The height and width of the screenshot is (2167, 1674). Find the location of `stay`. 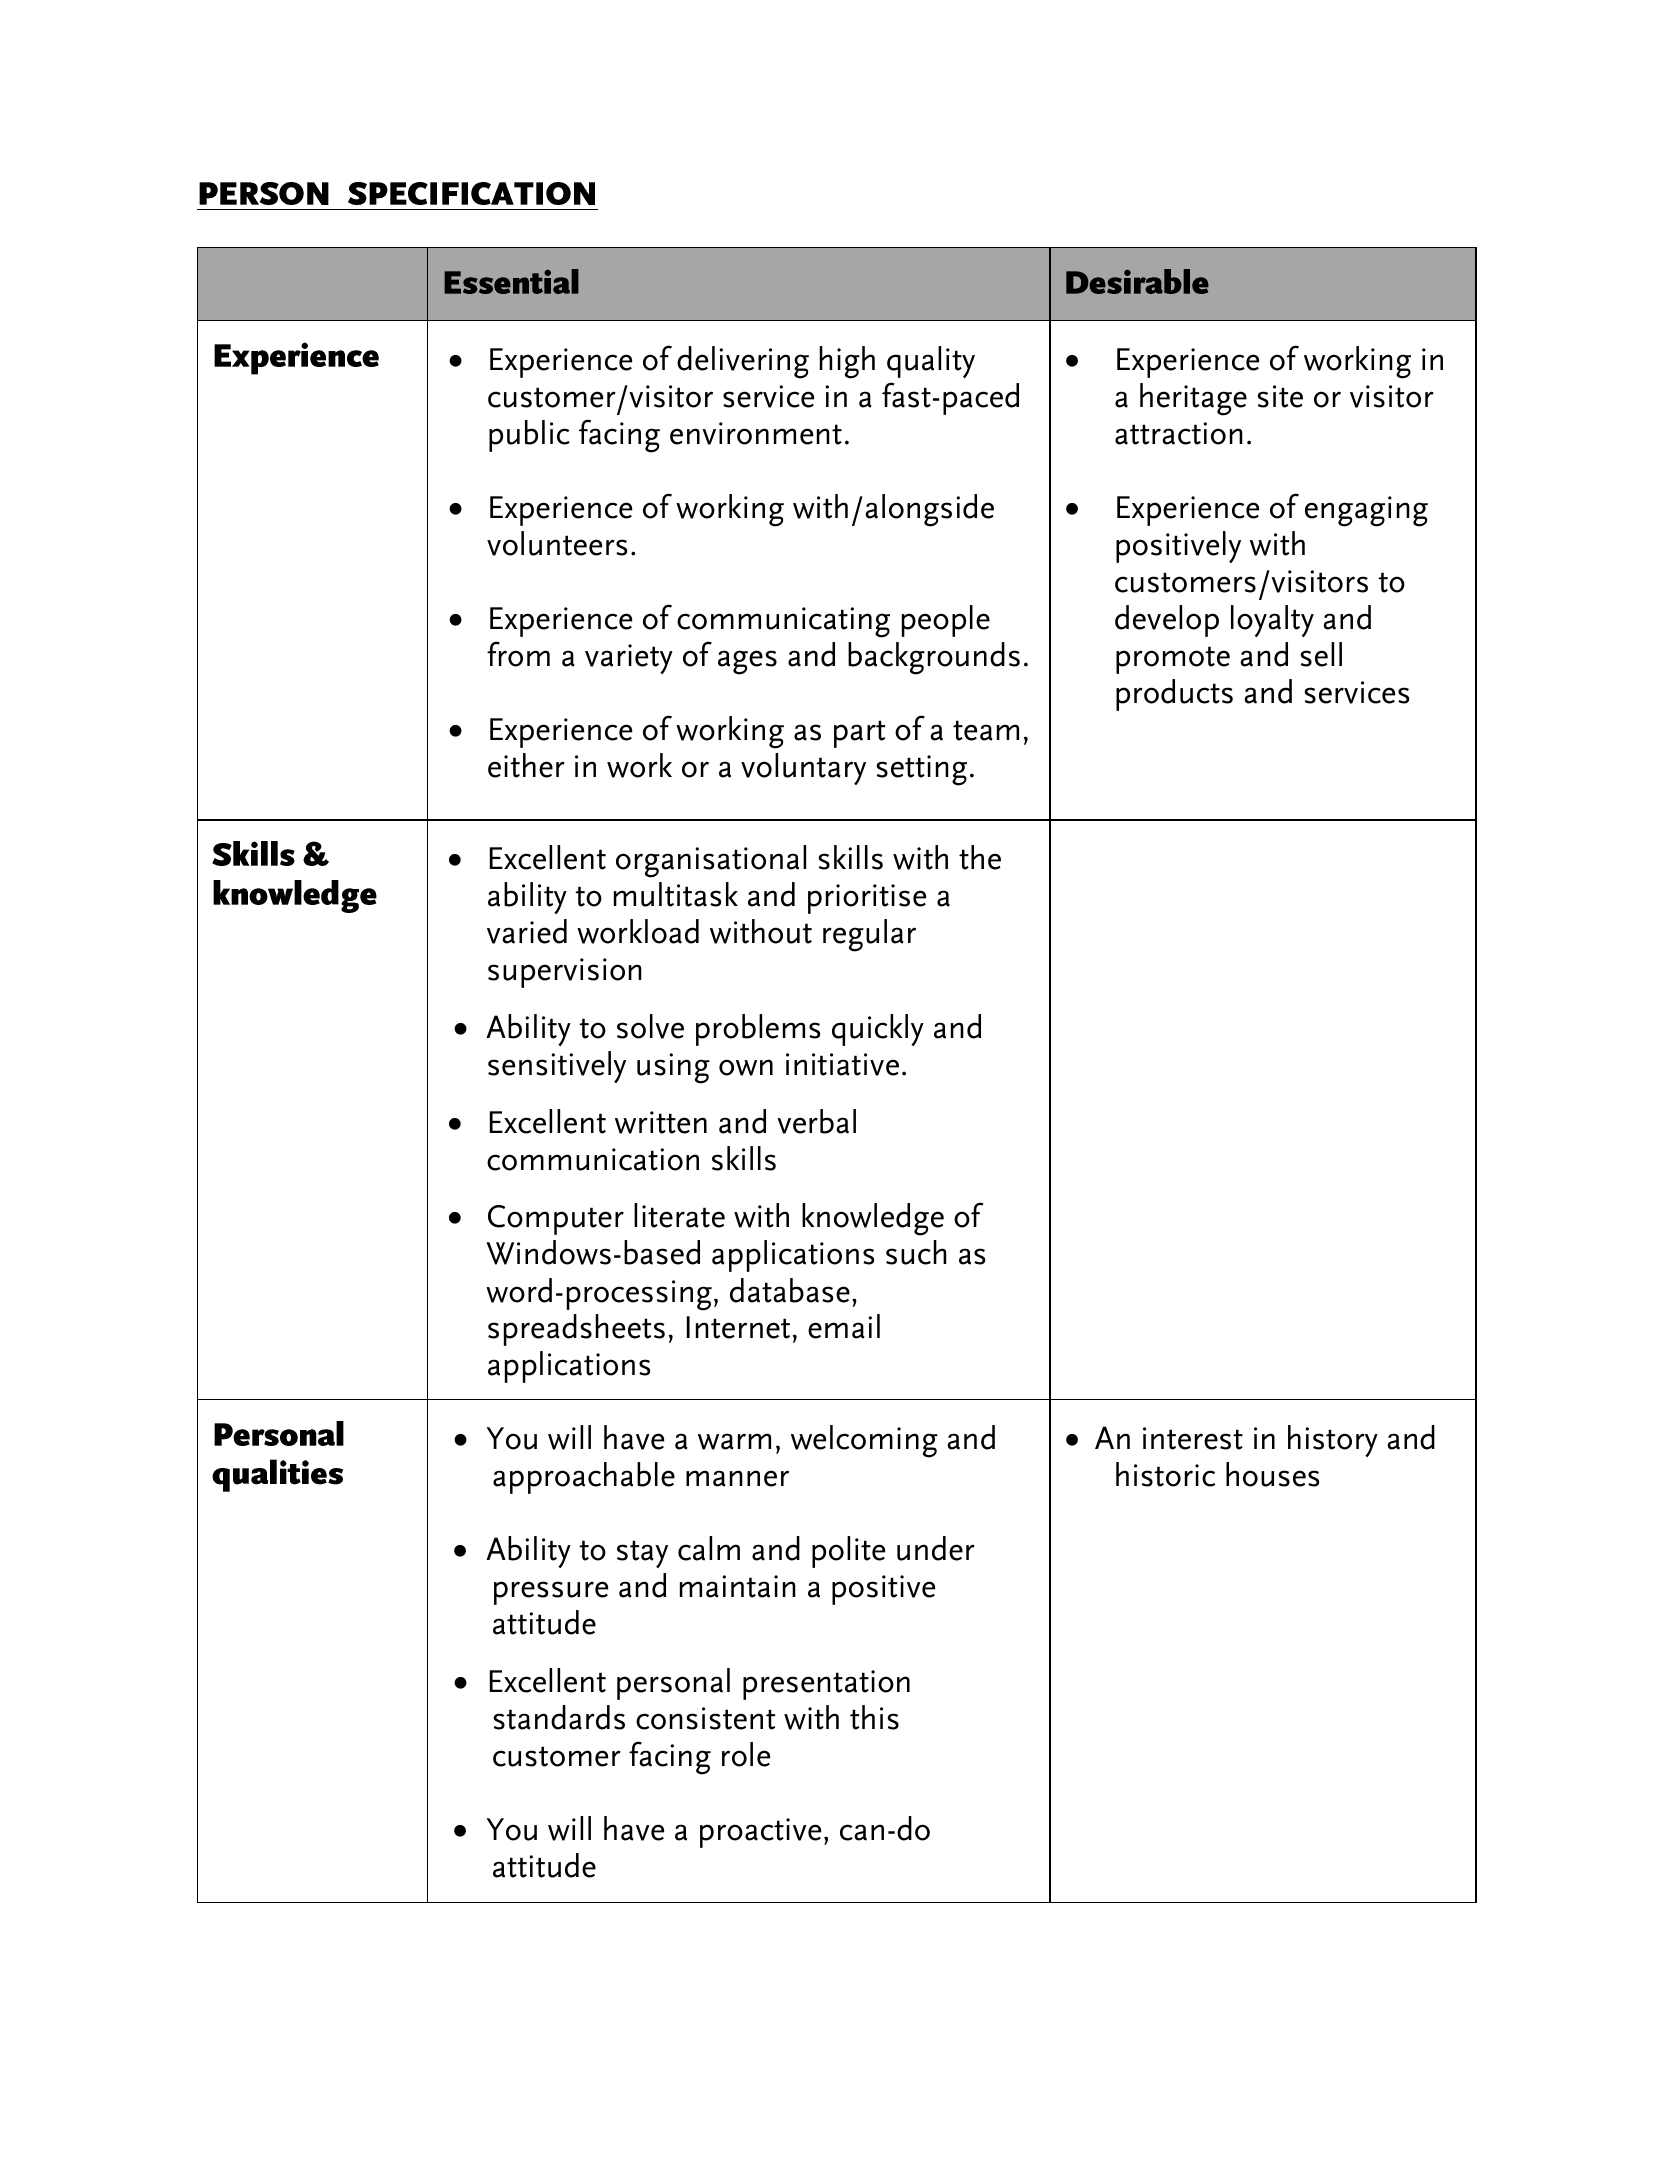

stay is located at coordinates (642, 1554).
